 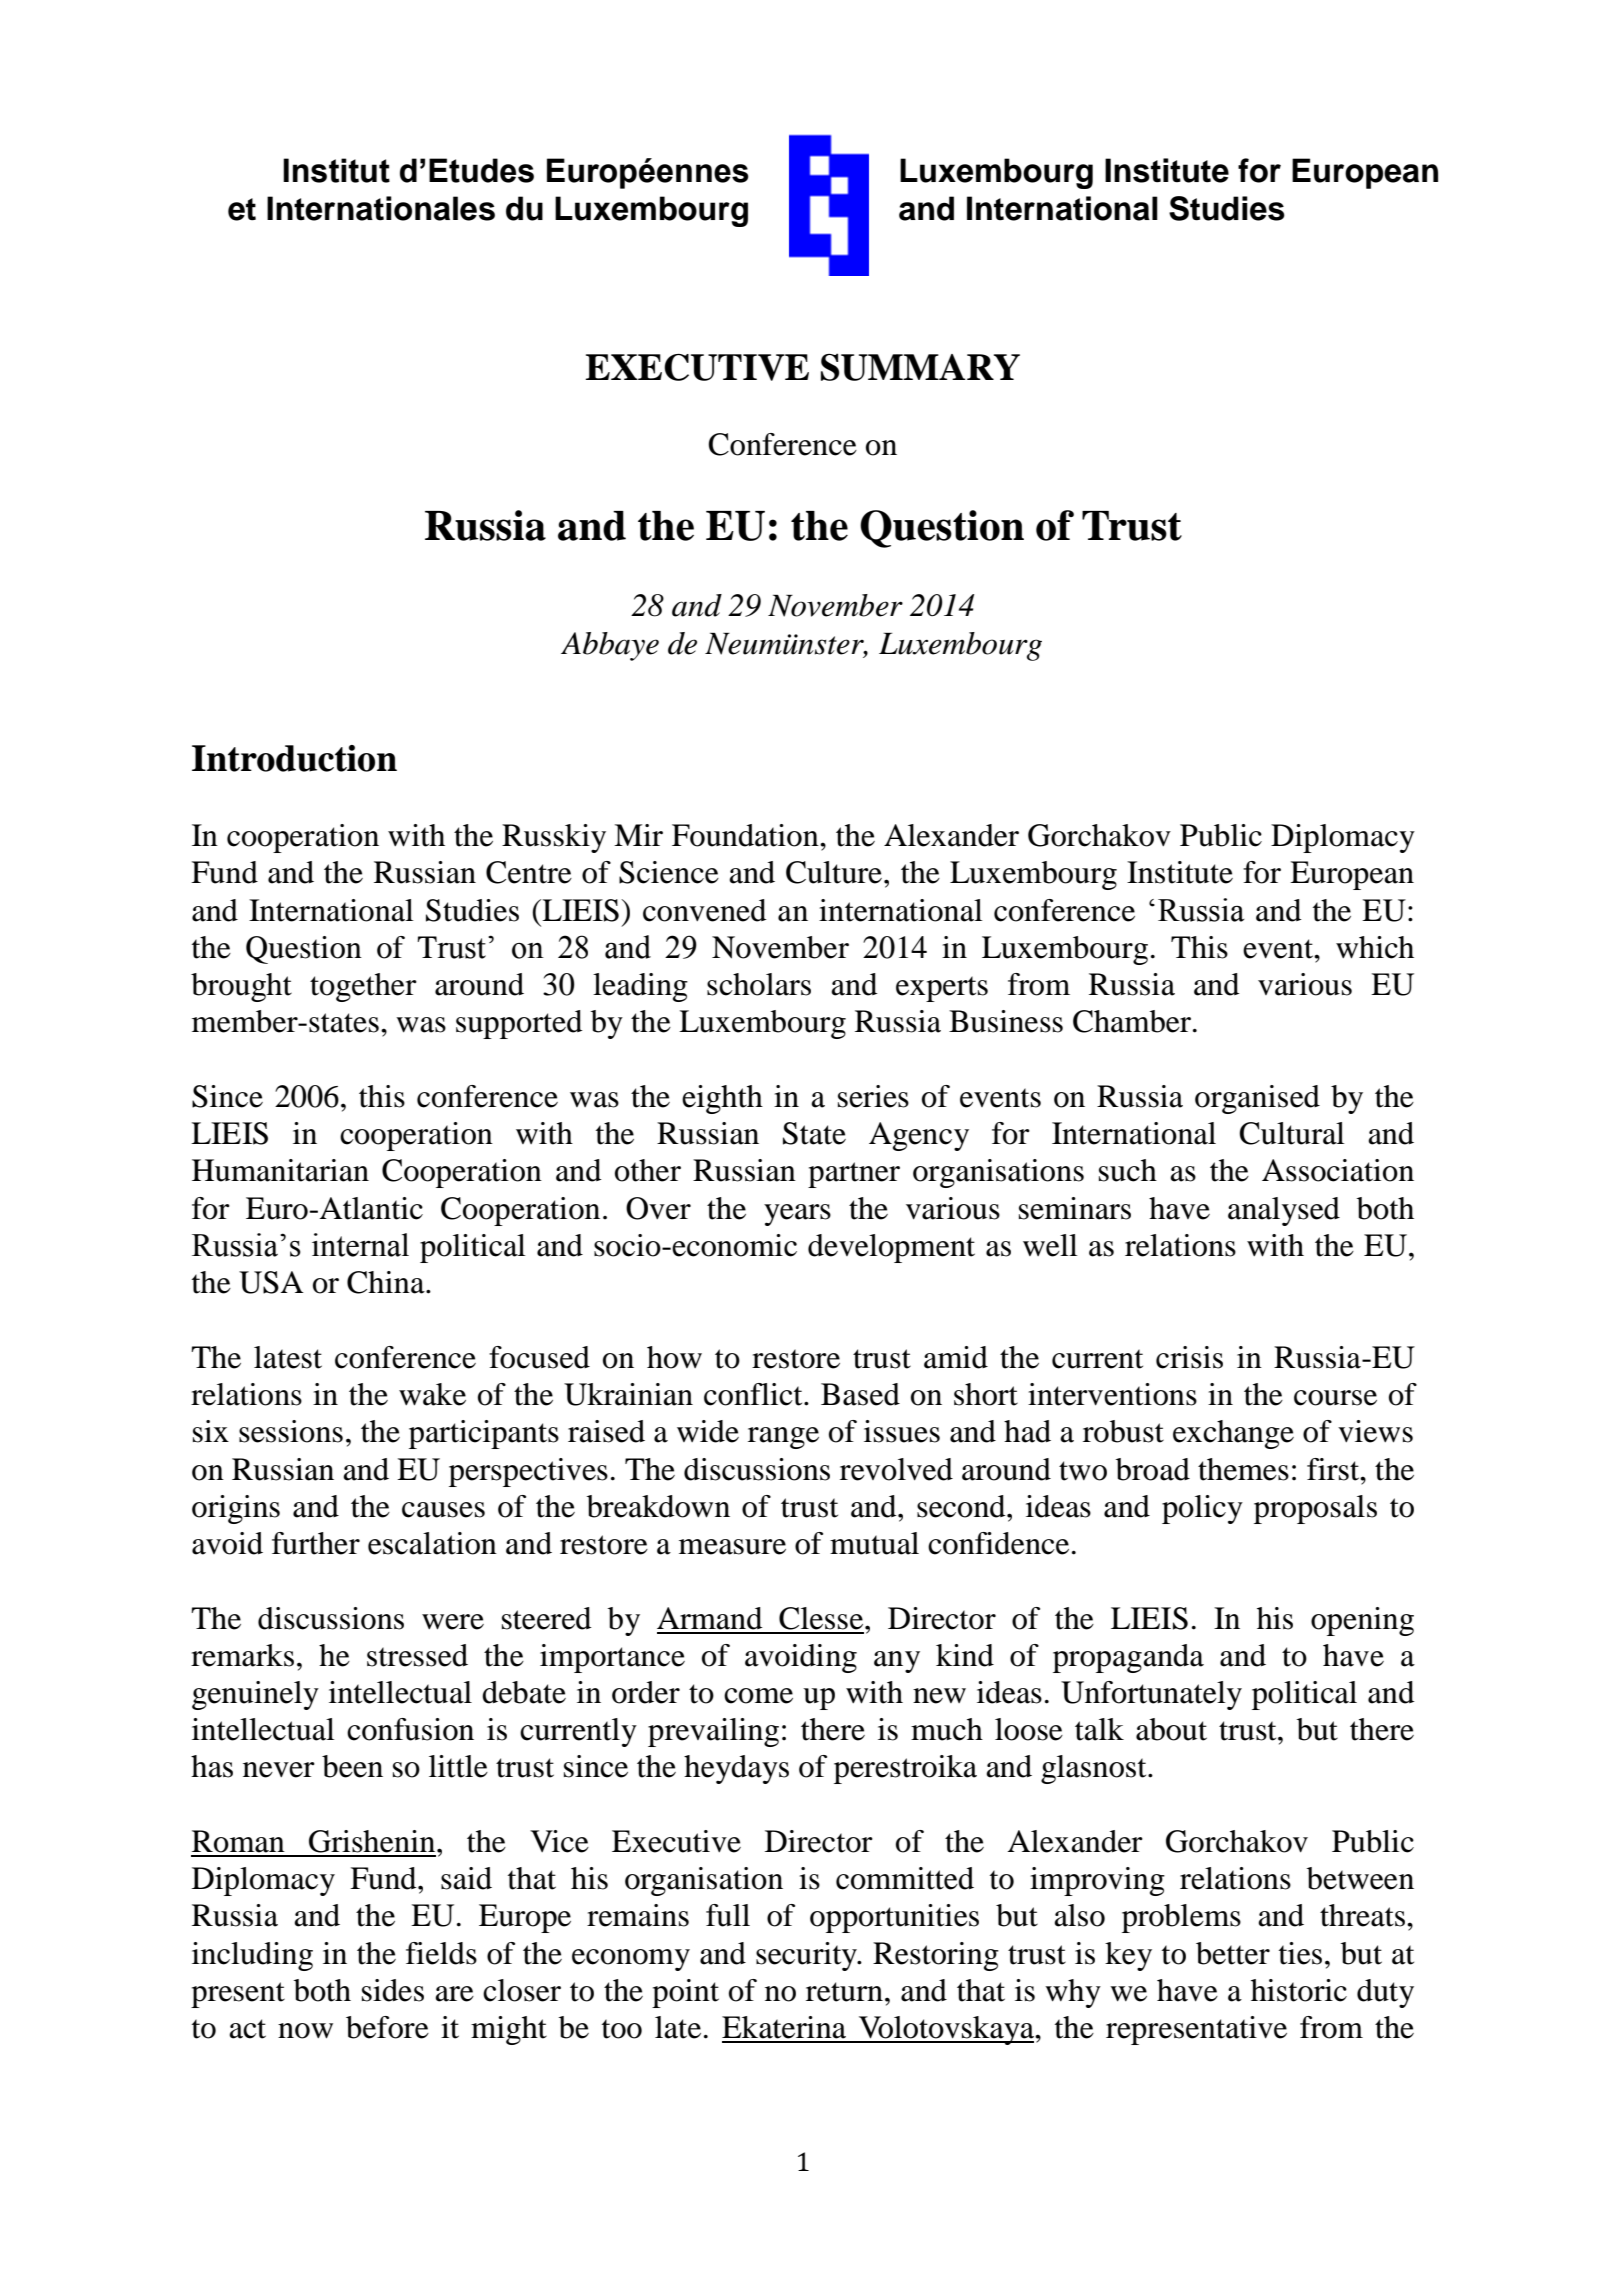 What do you see at coordinates (920, 367) in the screenshot?
I see `SUMMARY` at bounding box center [920, 367].
